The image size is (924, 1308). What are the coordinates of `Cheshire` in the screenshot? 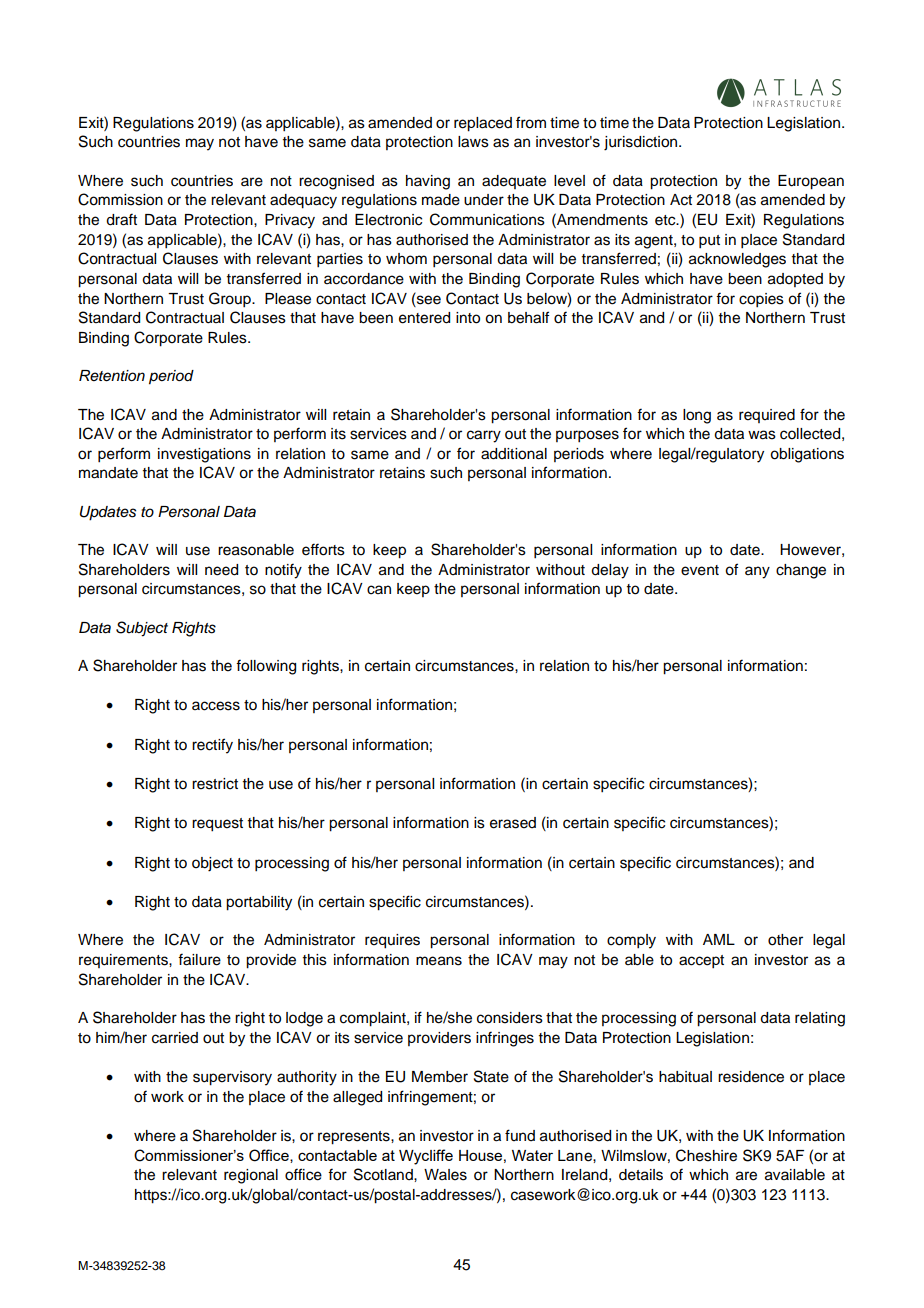 It's located at (706, 1155).
